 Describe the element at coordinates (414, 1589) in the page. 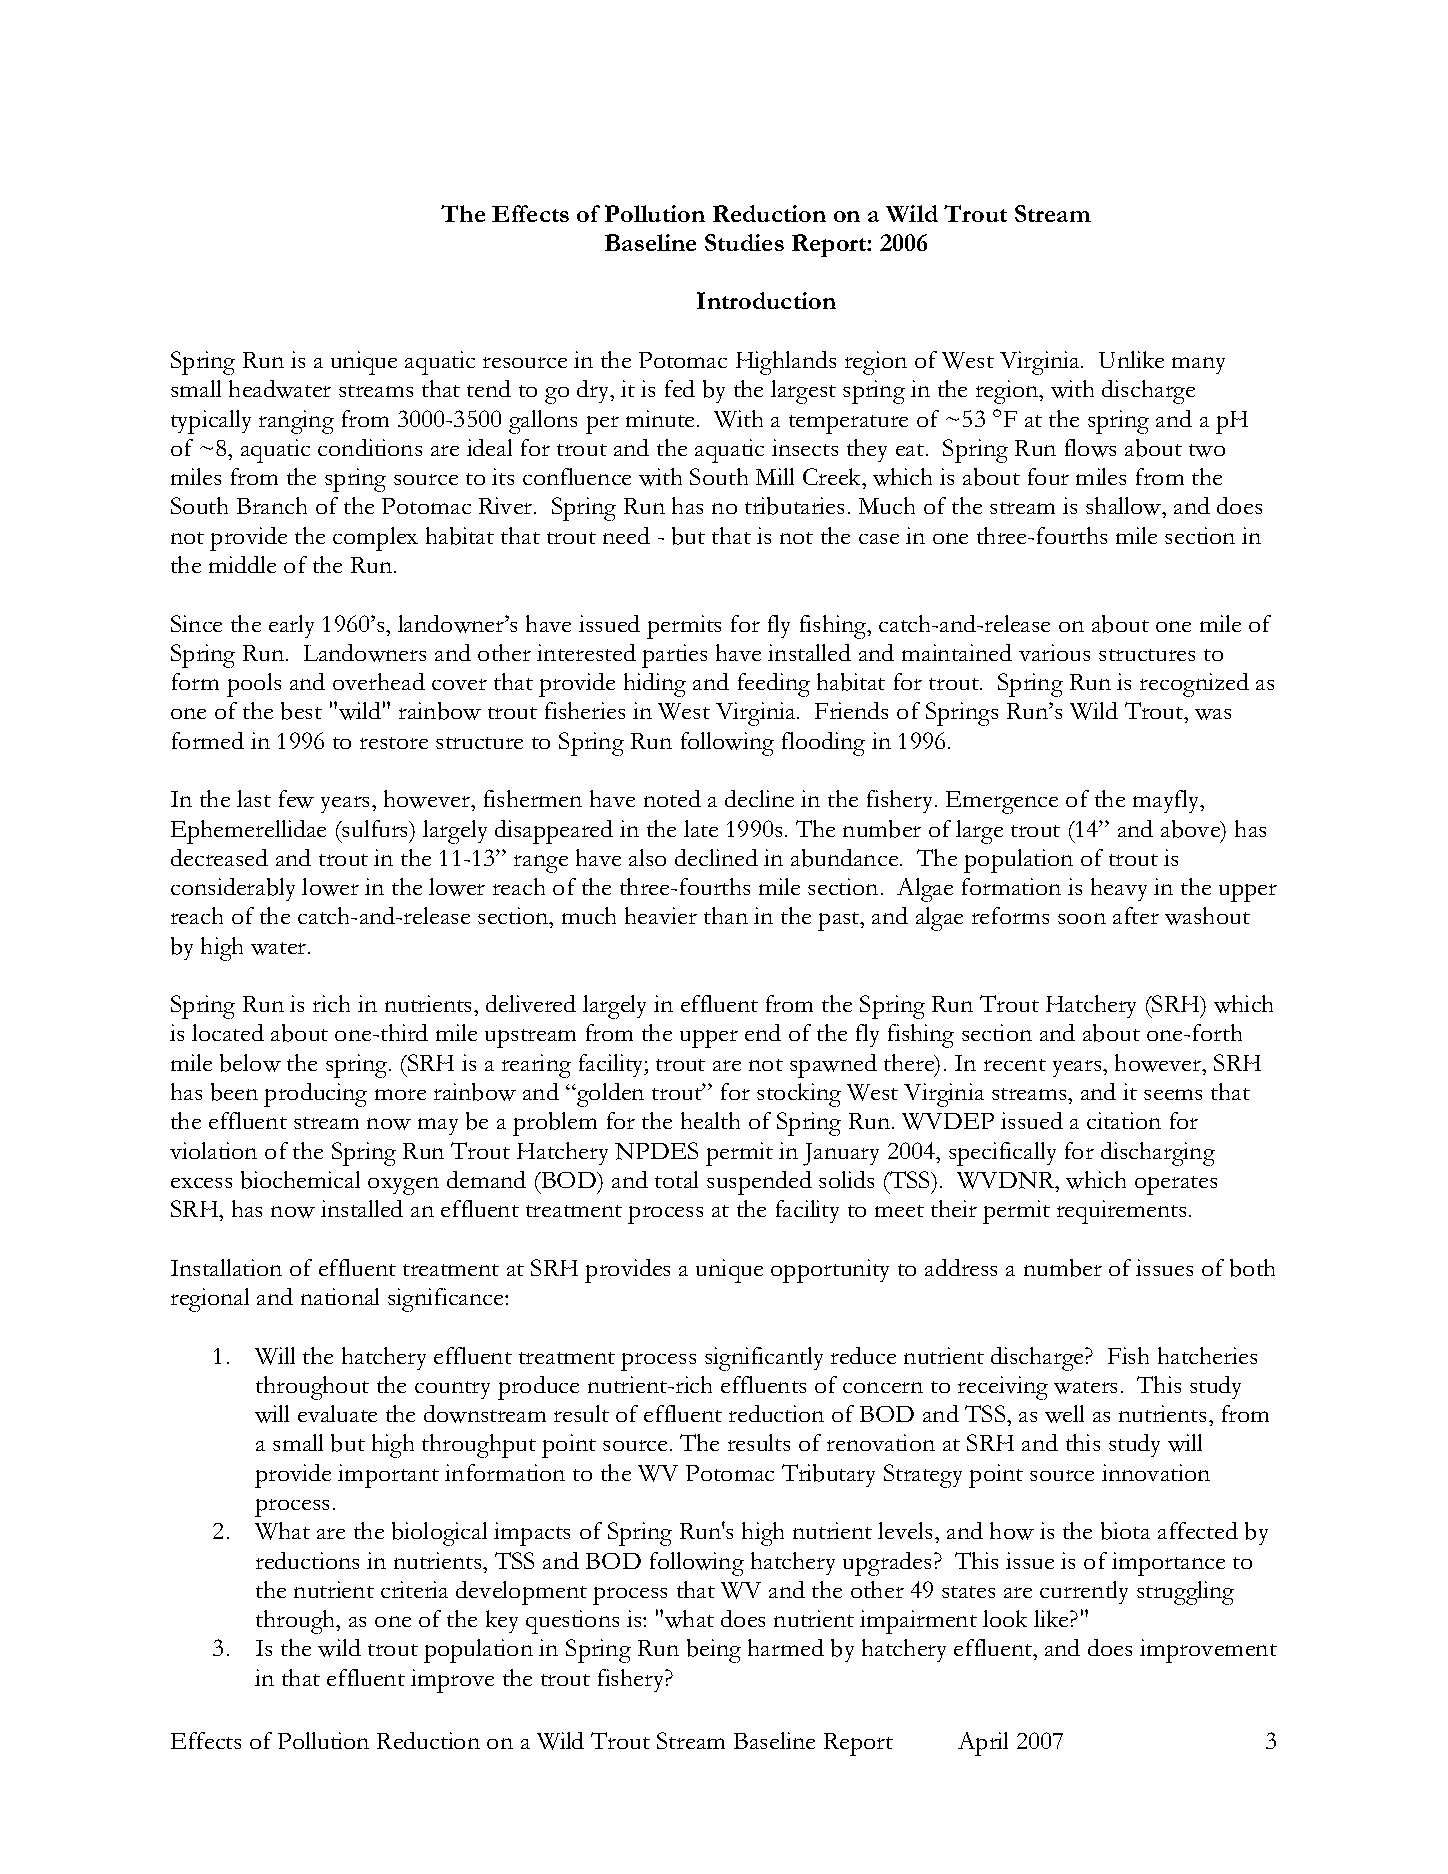

I see `criteria` at that location.
